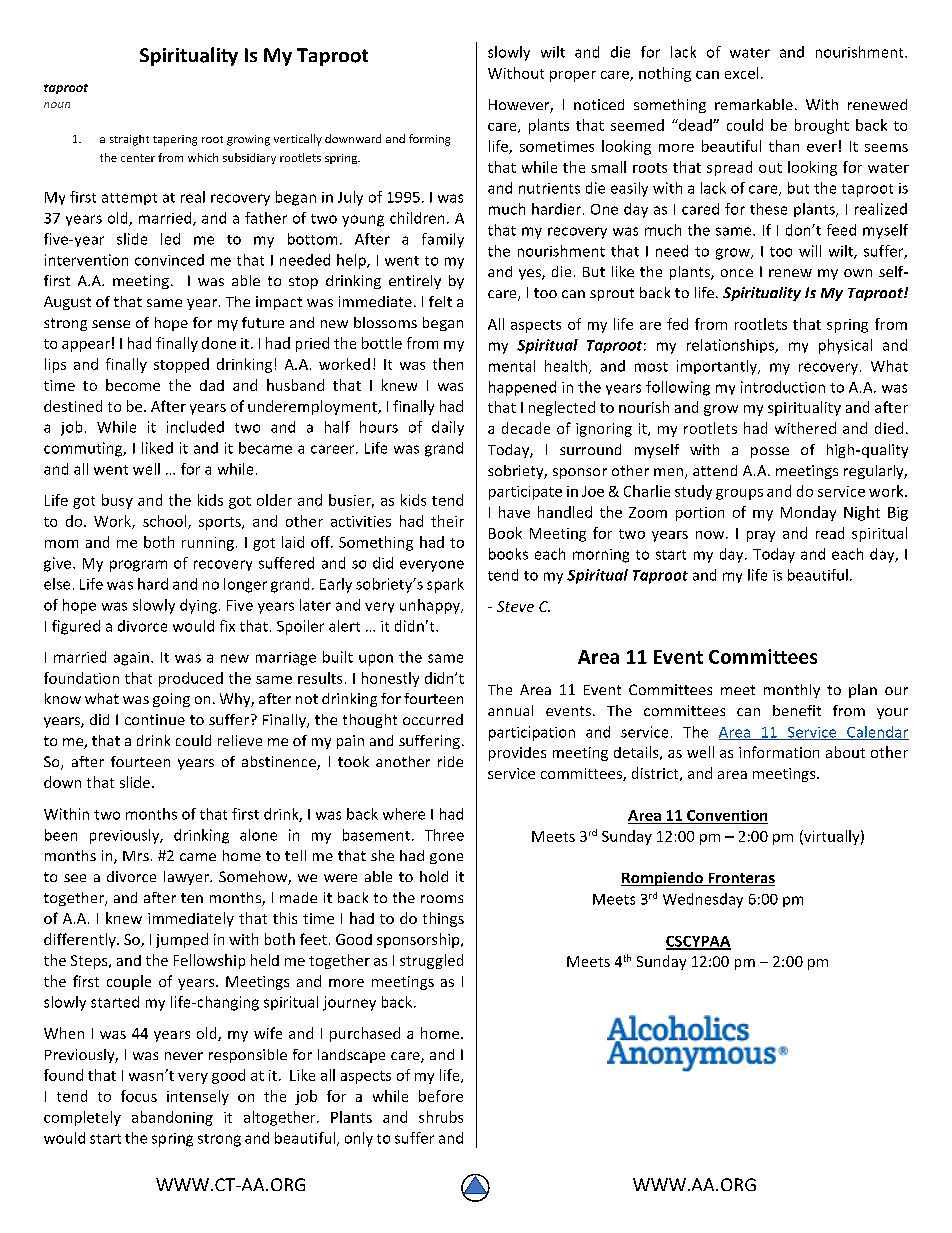  I want to click on Steve, so click(515, 606).
